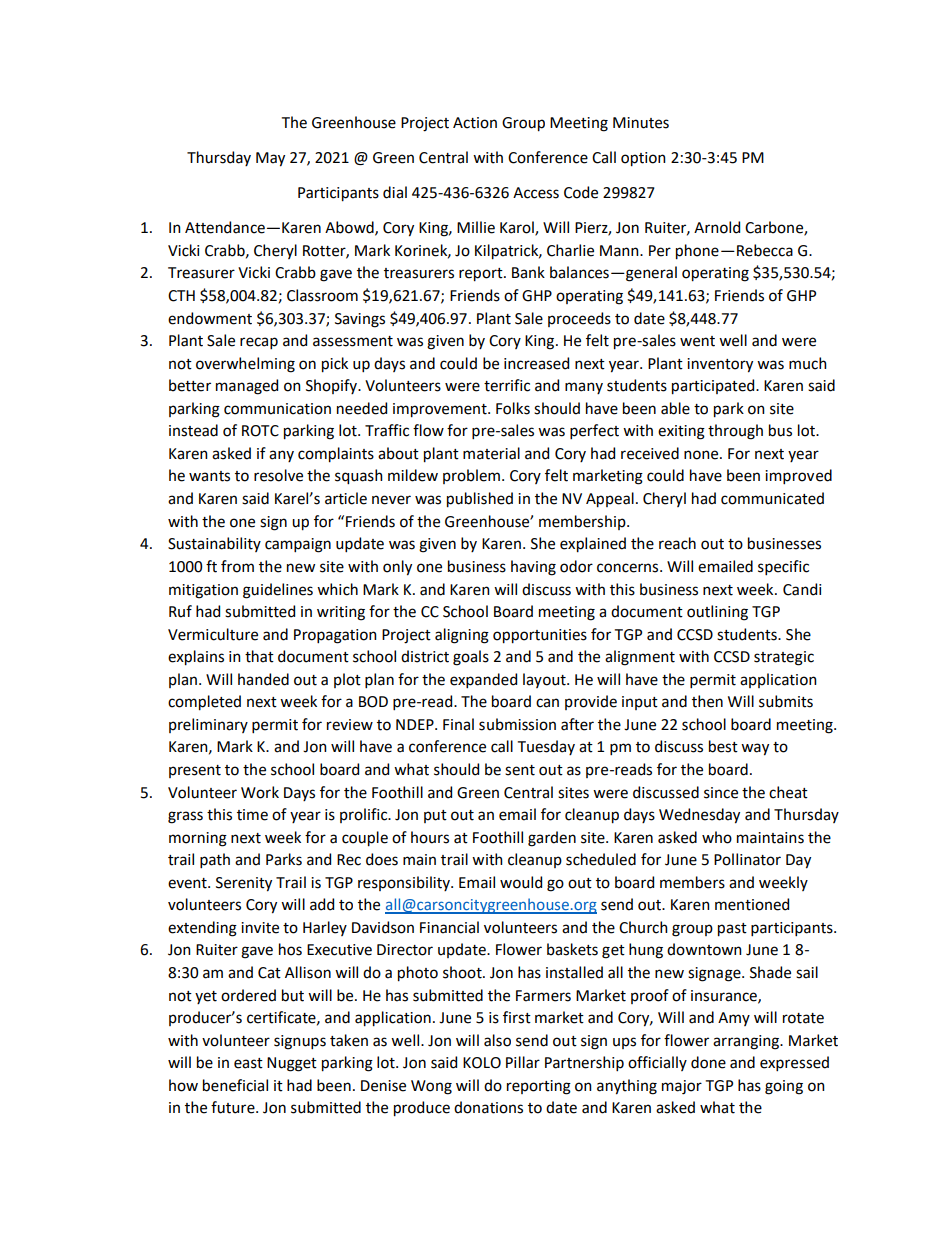 This image has width=952, height=1233. I want to click on Action, so click(475, 123).
